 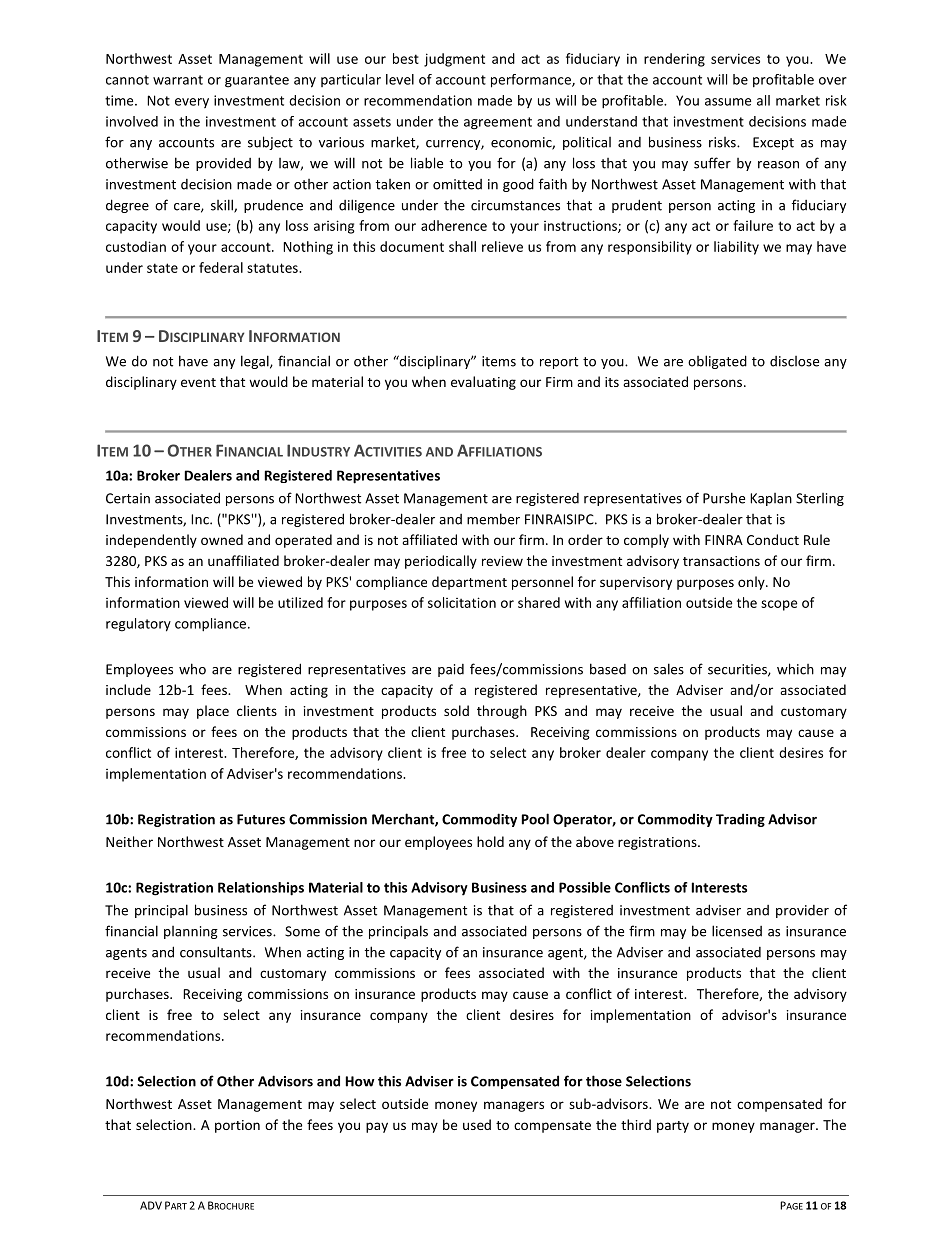 I want to click on every, so click(x=192, y=103).
